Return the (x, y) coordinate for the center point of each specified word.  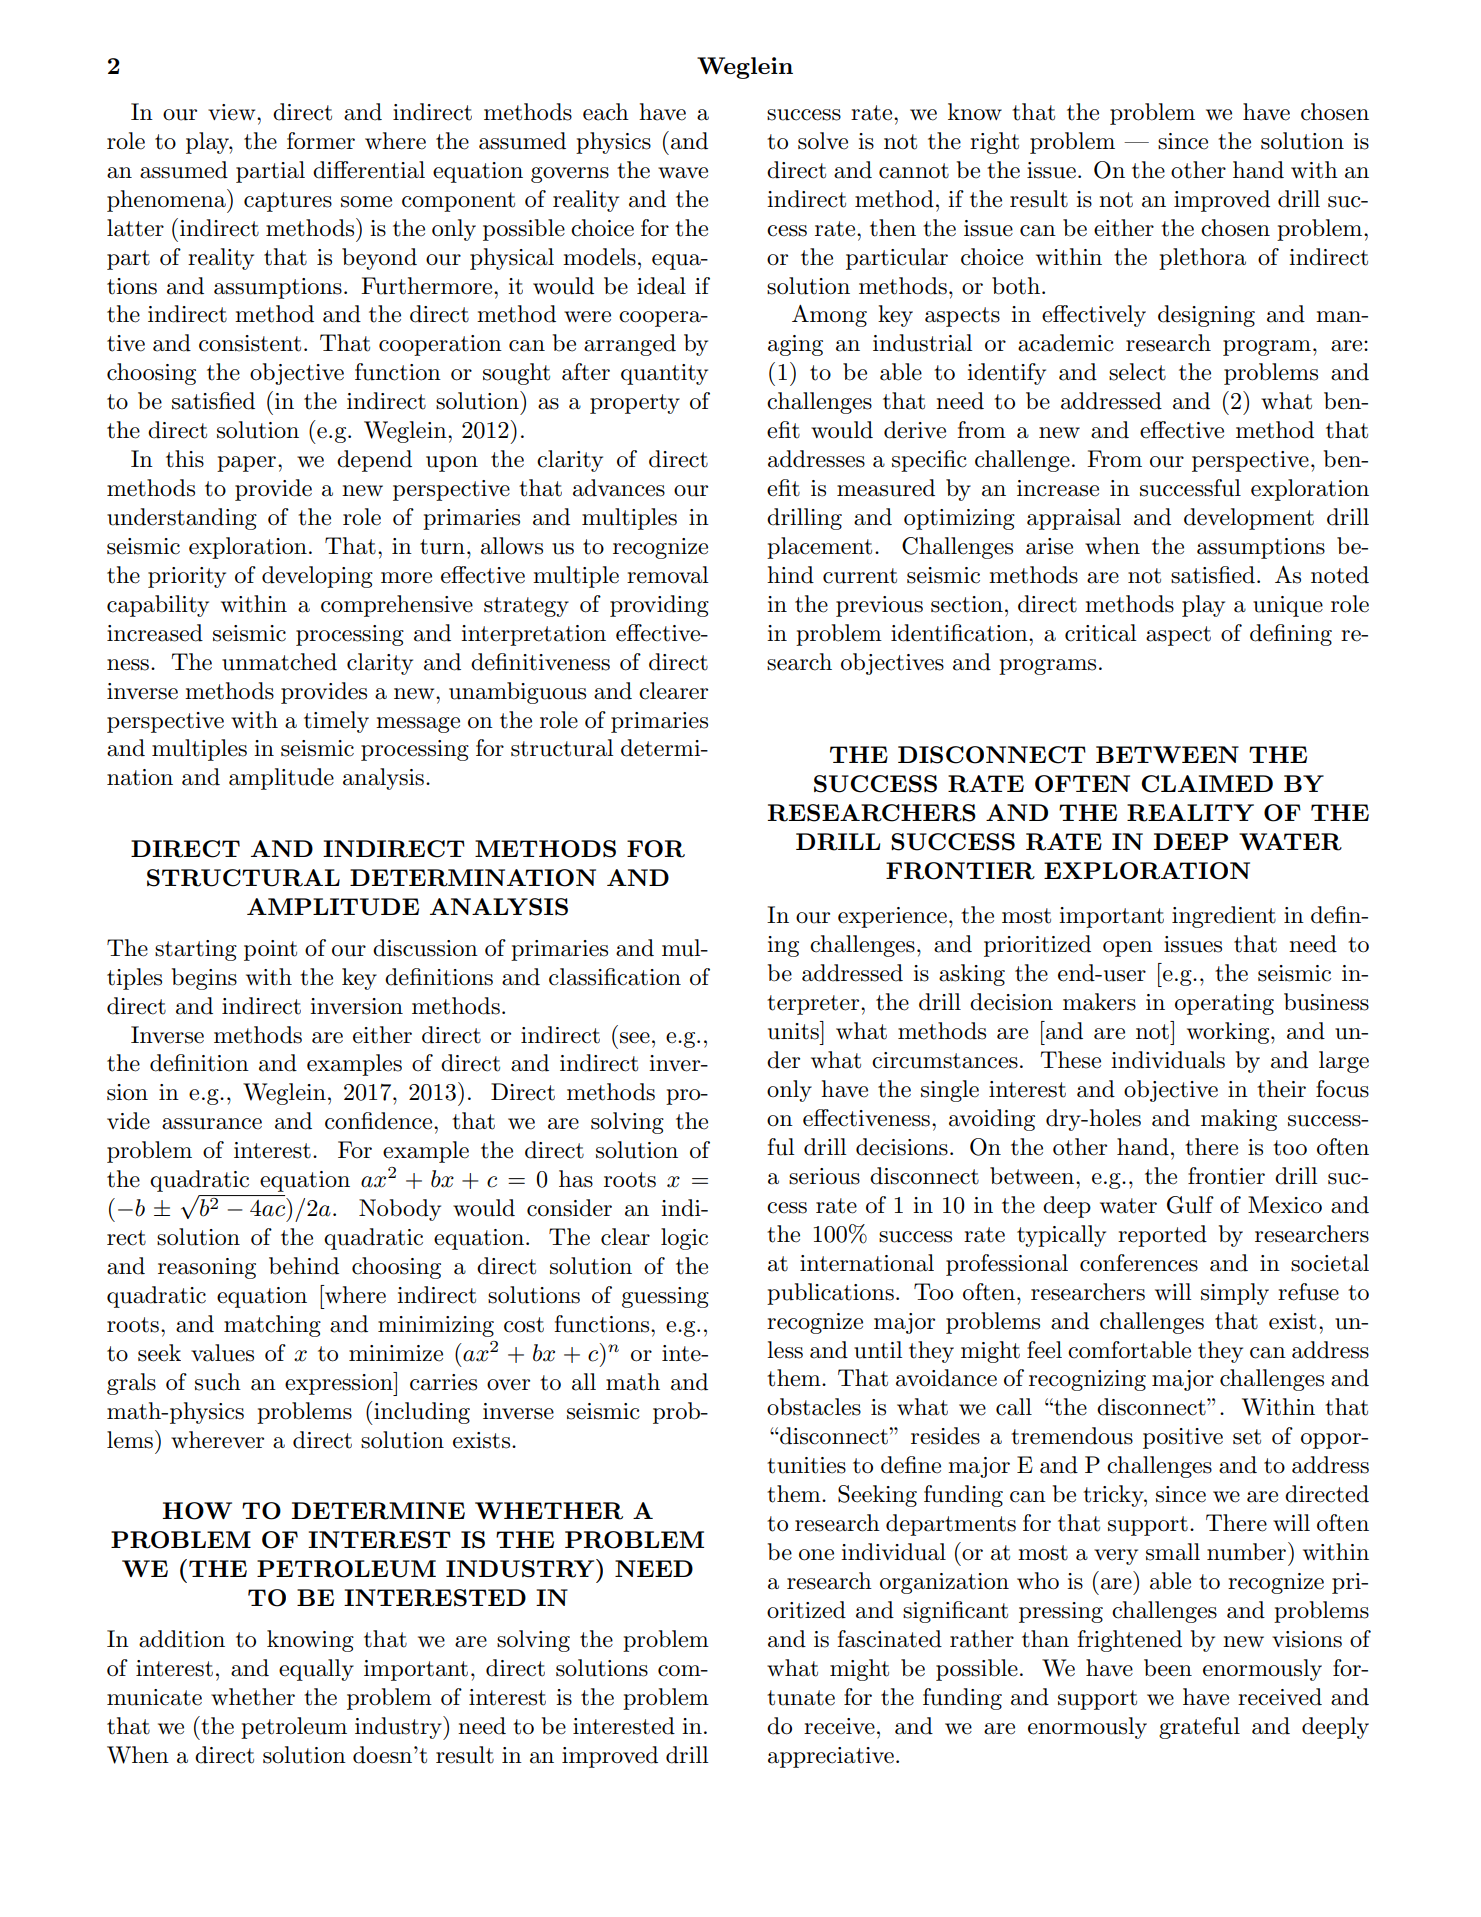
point (270, 950)
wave (683, 173)
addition (182, 1639)
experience (892, 917)
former (321, 141)
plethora (1202, 259)
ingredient (1224, 917)
